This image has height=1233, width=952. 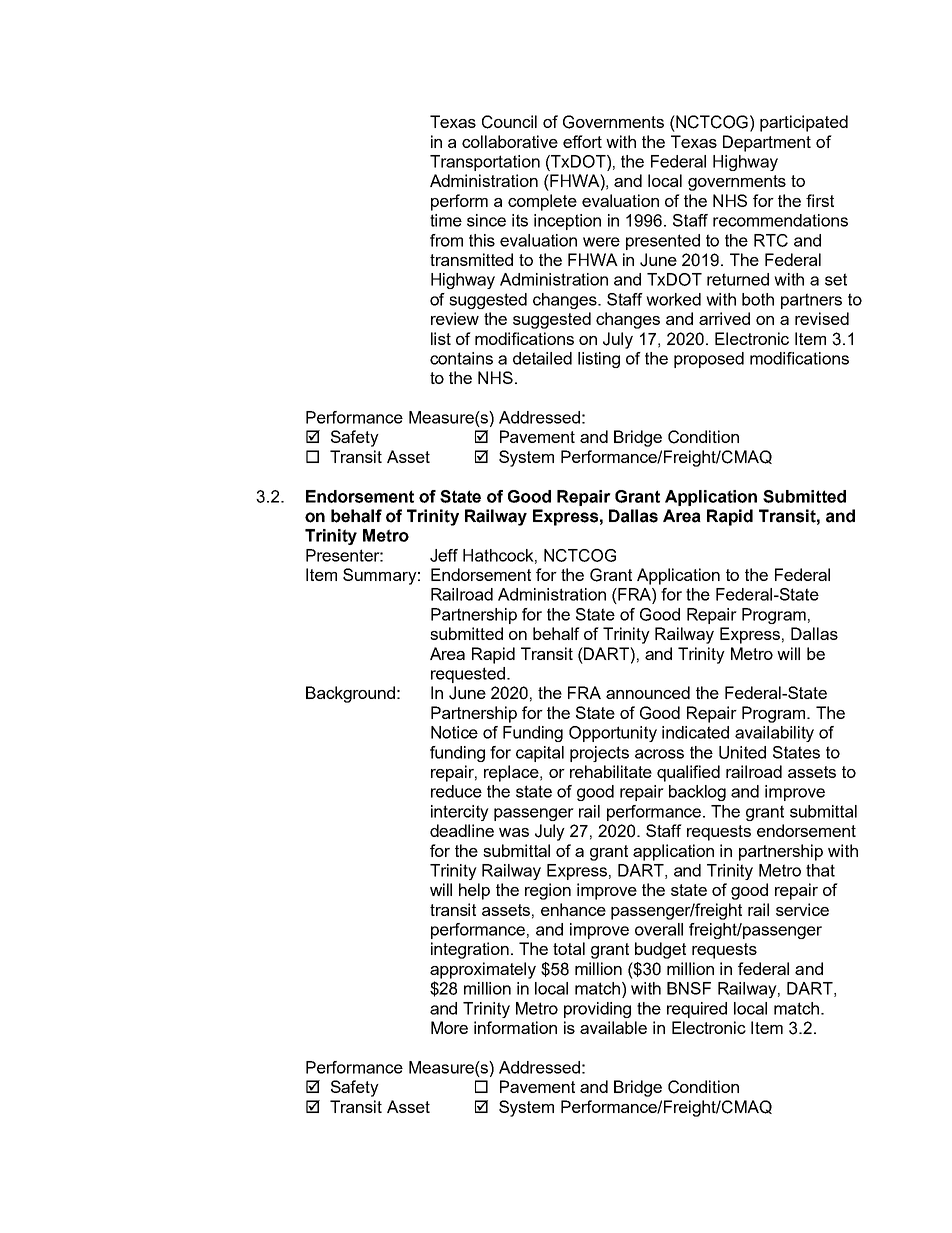 What do you see at coordinates (444, 555) in the image?
I see `Jeff` at bounding box center [444, 555].
